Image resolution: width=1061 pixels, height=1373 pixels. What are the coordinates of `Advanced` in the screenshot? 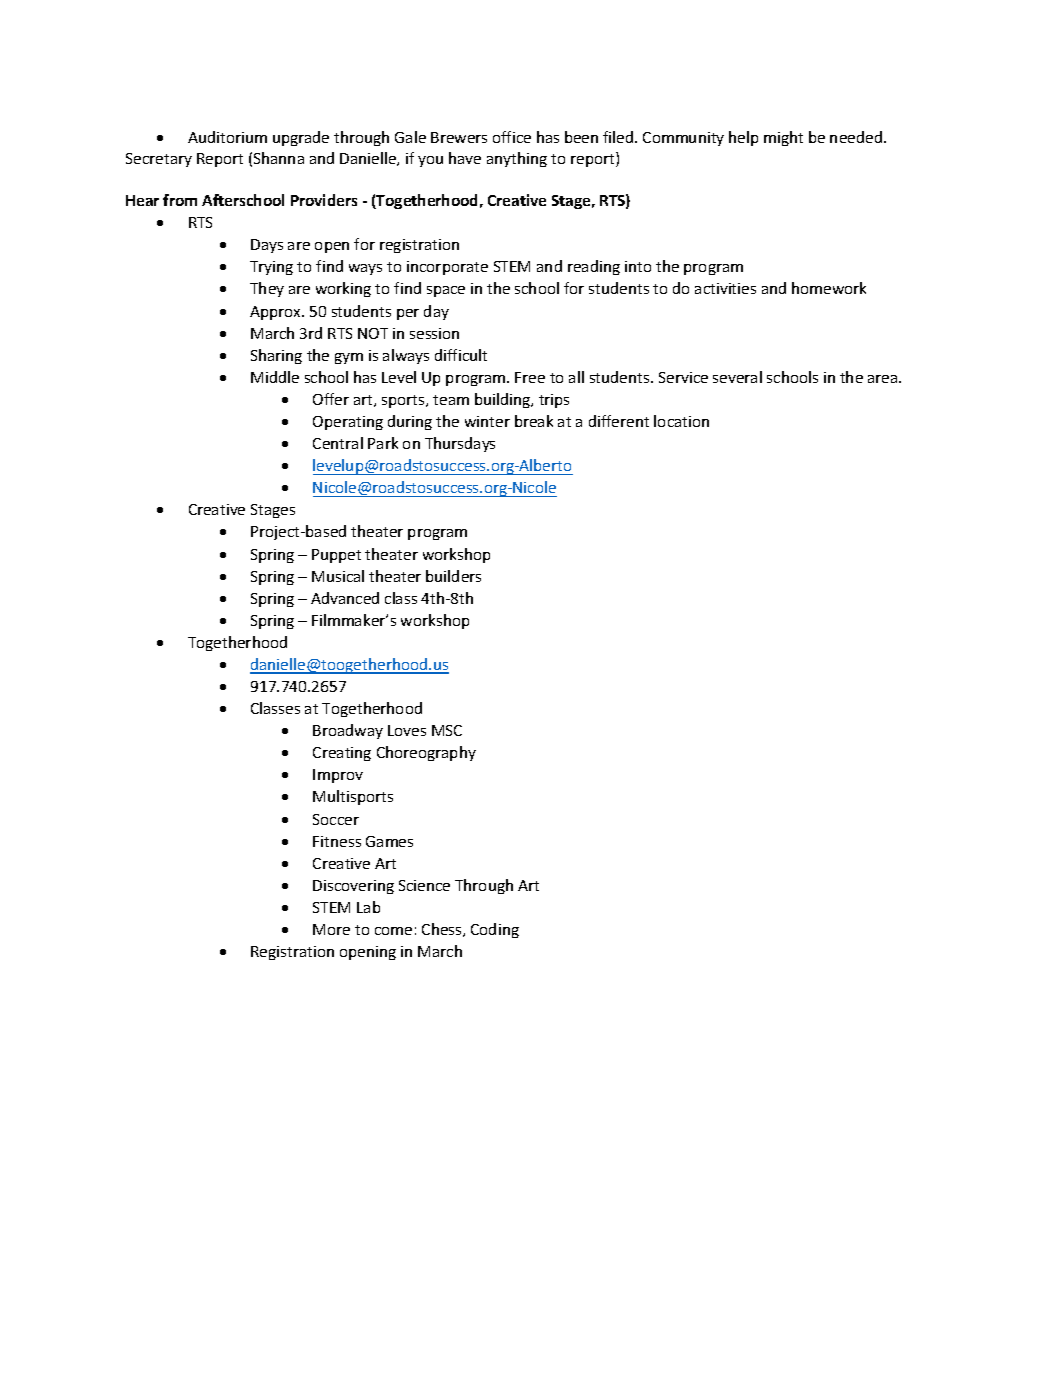 It's located at (345, 598).
